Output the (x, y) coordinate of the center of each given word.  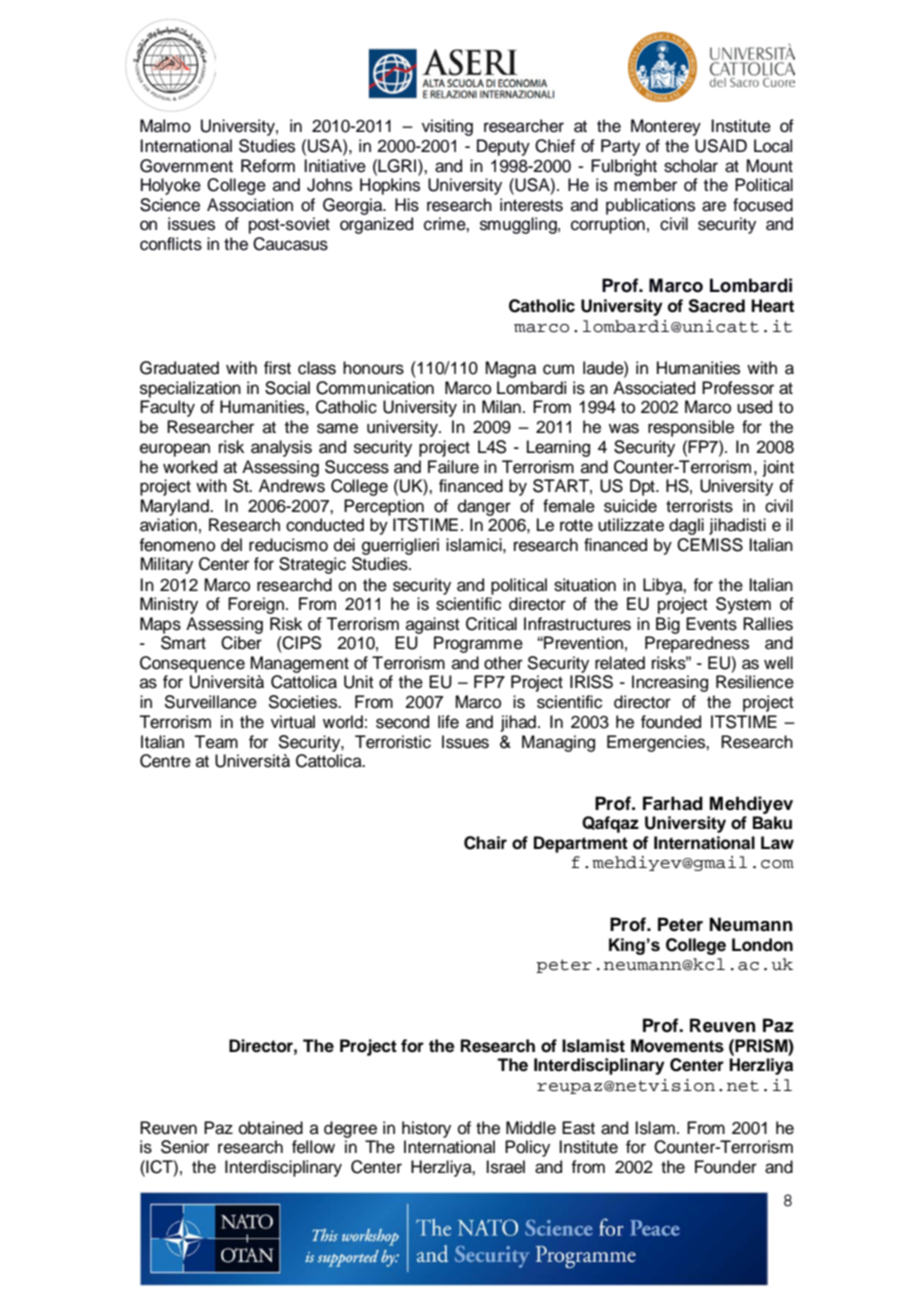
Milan (501, 407)
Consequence (192, 664)
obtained (271, 1128)
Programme (478, 644)
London (762, 945)
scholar (691, 166)
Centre (165, 761)
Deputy (503, 147)
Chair (485, 843)
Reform (268, 166)
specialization (190, 389)
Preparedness (697, 644)
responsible (691, 428)
